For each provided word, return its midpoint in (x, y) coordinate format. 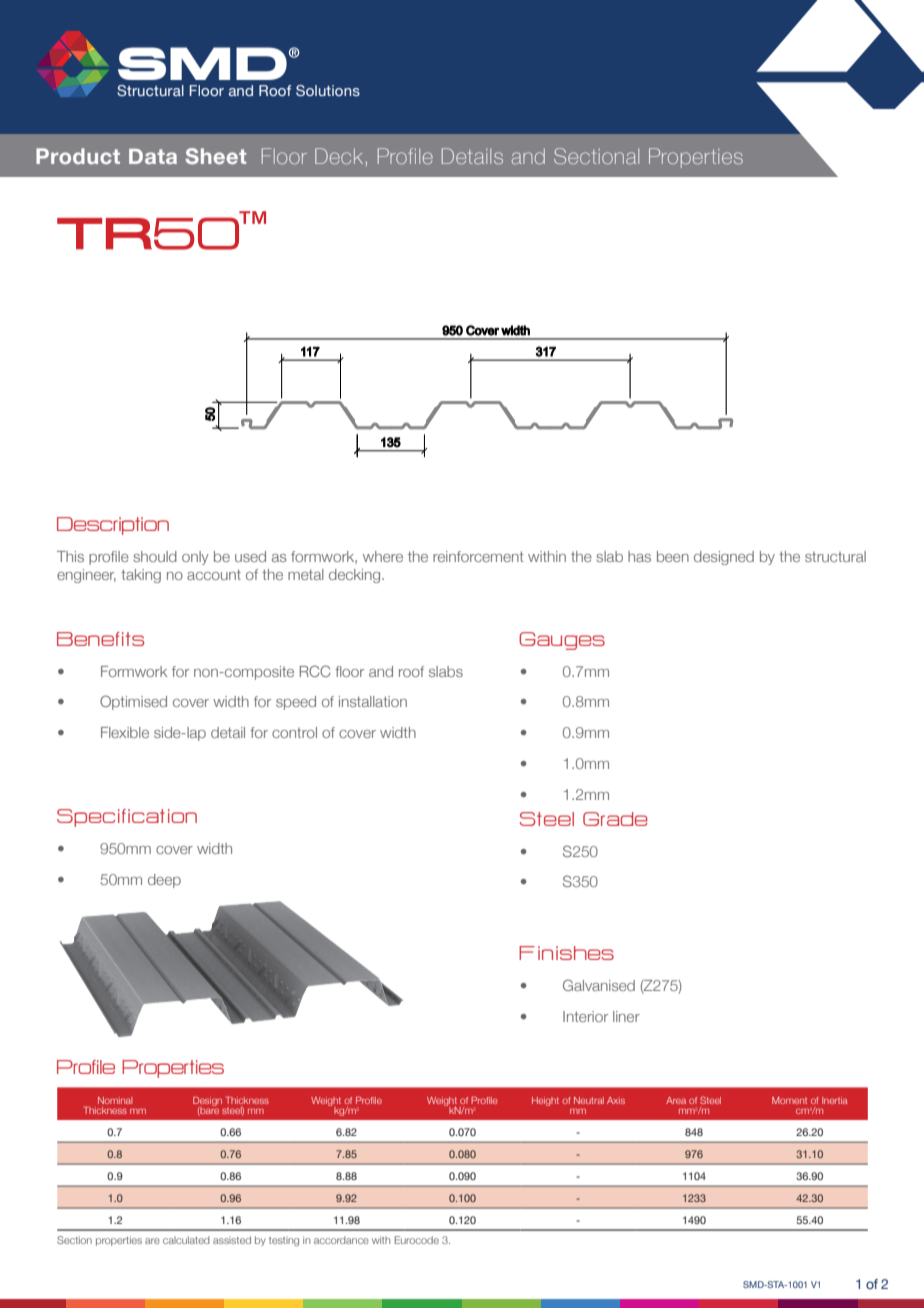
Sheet (215, 156)
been (673, 556)
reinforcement (478, 556)
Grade (615, 819)
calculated (186, 1240)
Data (153, 156)
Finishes (566, 953)
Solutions (328, 90)
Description (113, 526)
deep (164, 881)
